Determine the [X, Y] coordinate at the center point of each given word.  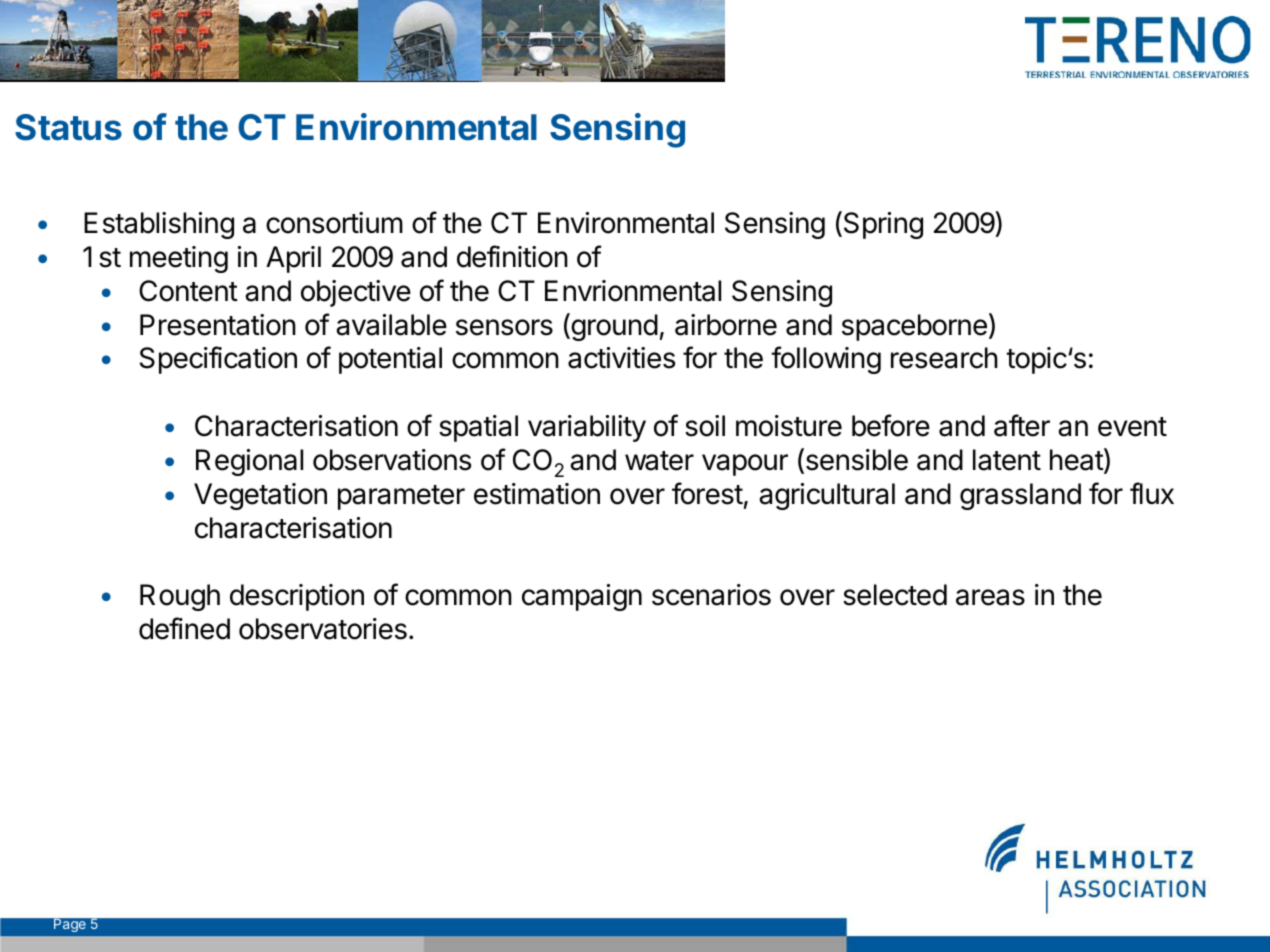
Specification [218, 360]
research [944, 358]
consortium [334, 223]
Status [68, 127]
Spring [882, 225]
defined [184, 628]
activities [621, 358]
